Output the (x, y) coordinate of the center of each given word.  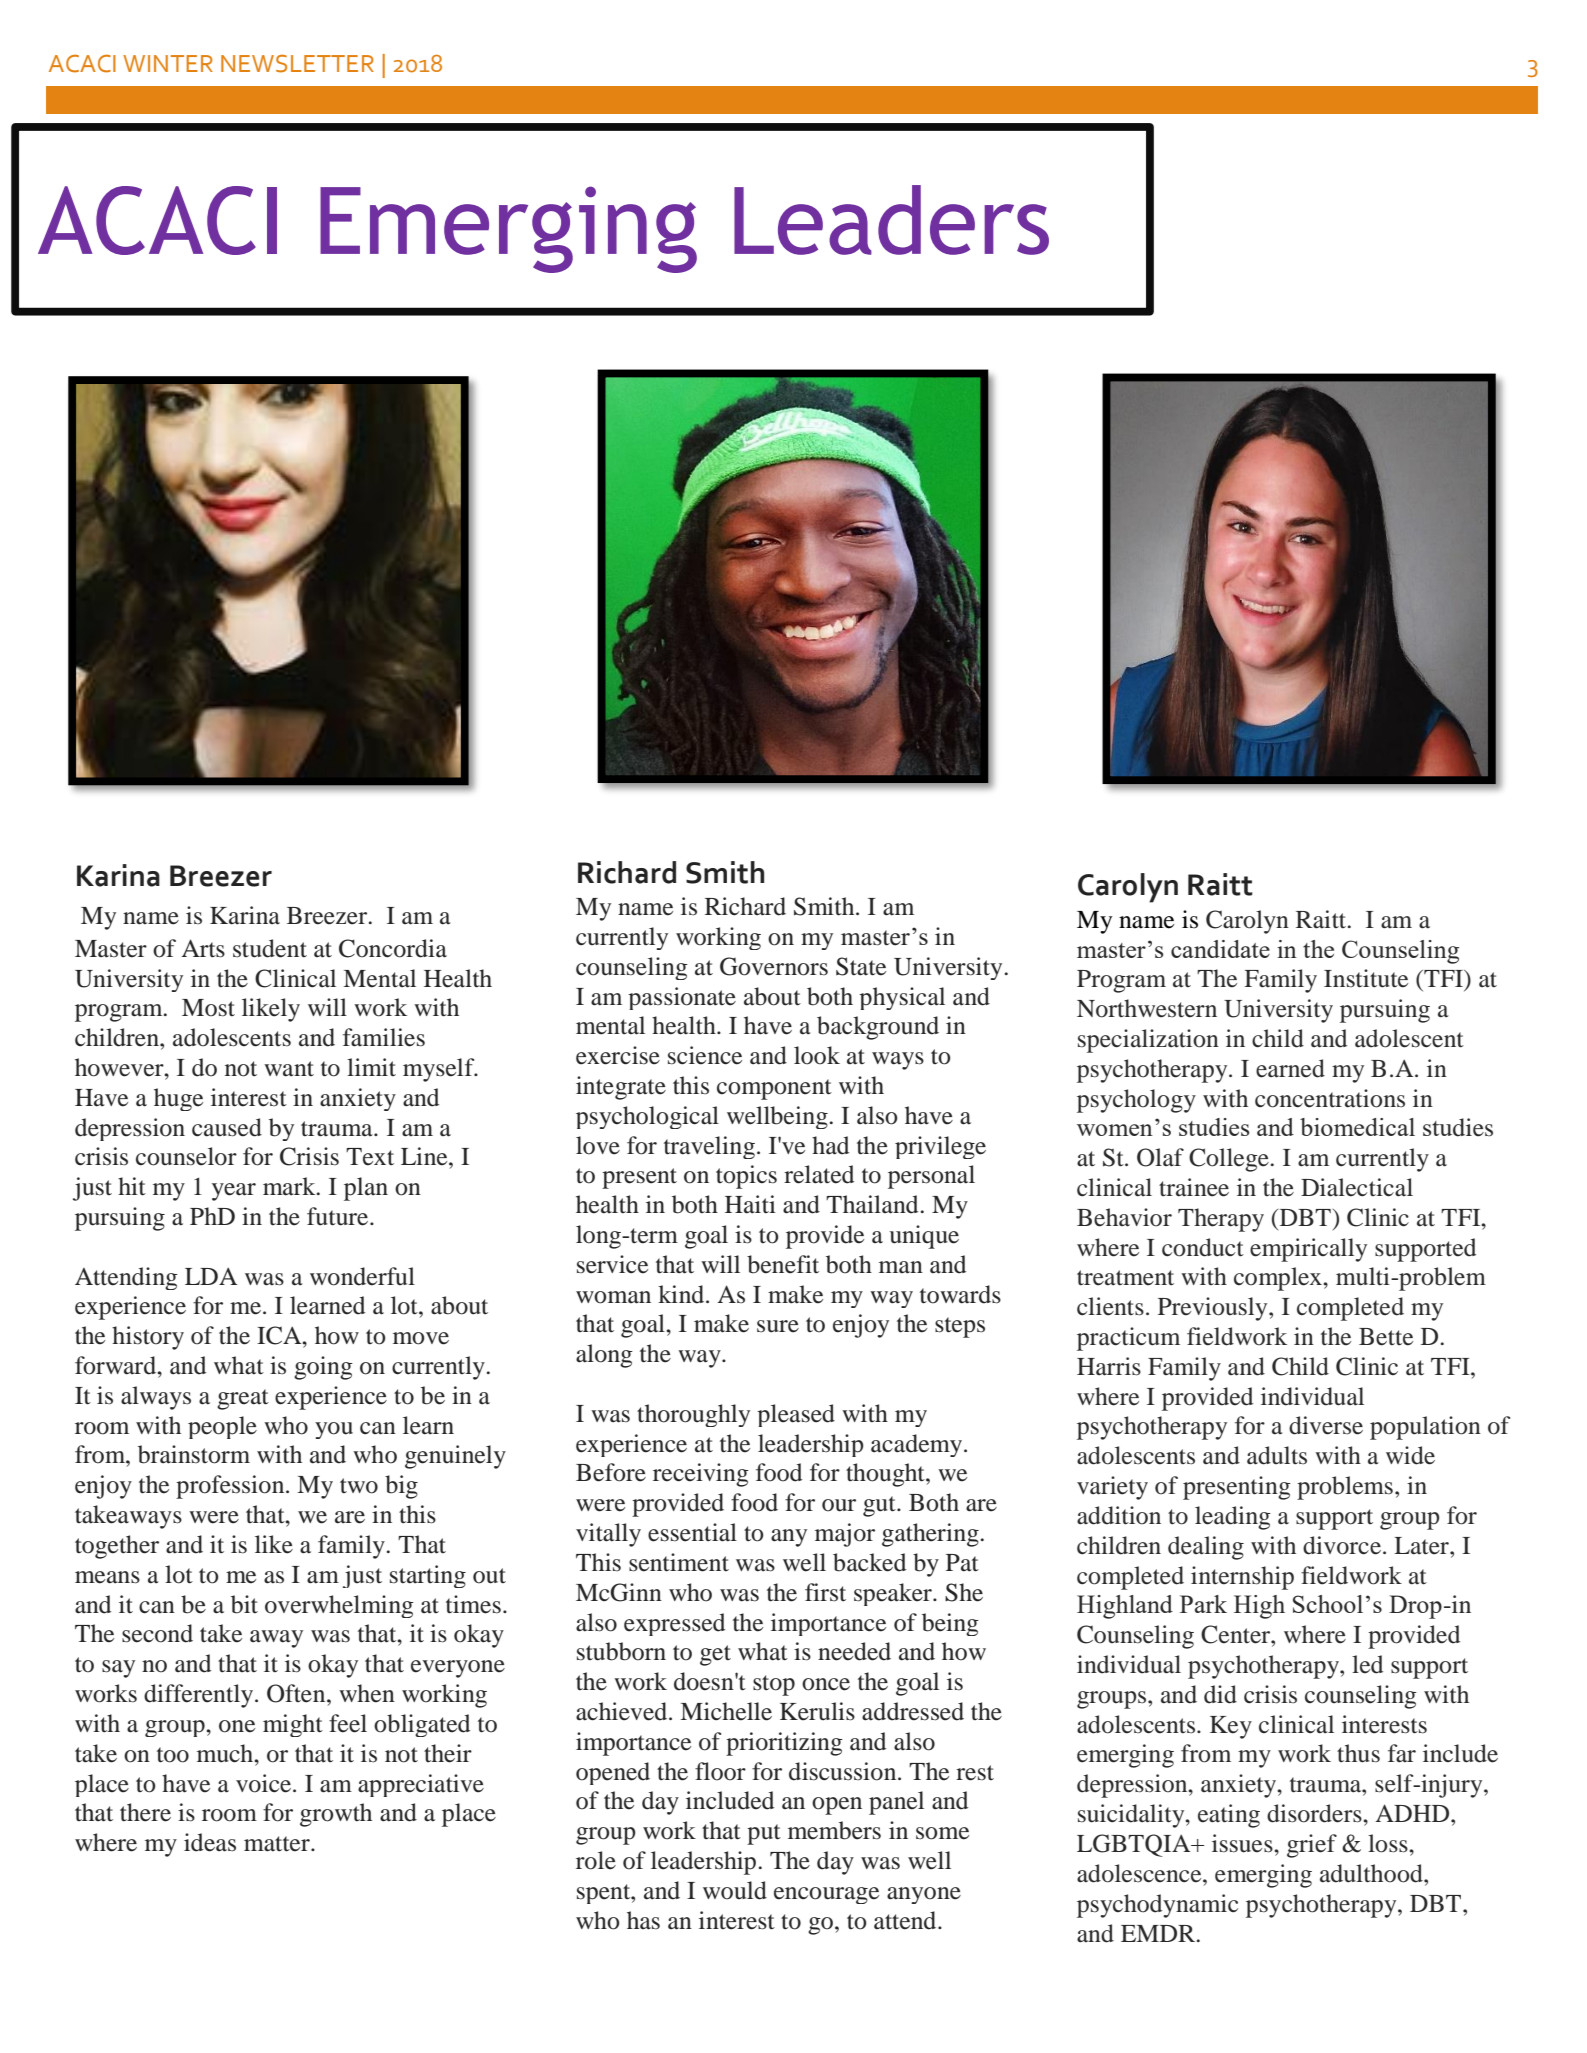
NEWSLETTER (297, 64)
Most (208, 1008)
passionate (682, 998)
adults (1277, 1455)
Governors (774, 966)
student (270, 948)
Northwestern (1147, 1008)
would (735, 1890)
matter (278, 1844)
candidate (1220, 949)
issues (1243, 1843)
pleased (796, 1415)
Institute (1366, 978)
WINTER (168, 63)
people (222, 1427)
